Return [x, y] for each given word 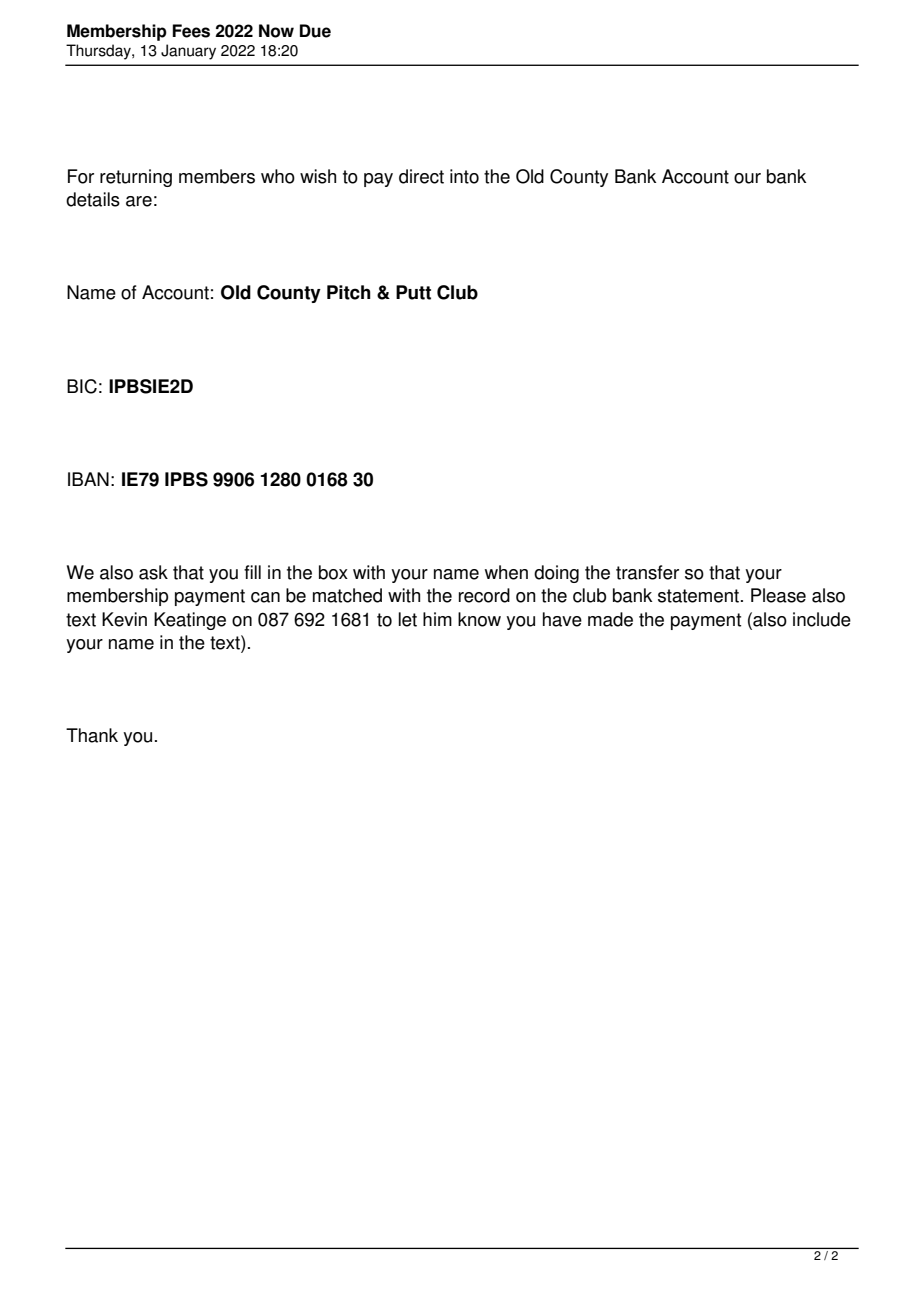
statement [698, 596]
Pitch [349, 292]
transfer [647, 572]
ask [153, 572]
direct [421, 176]
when [506, 572]
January [188, 52]
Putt [413, 292]
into [464, 176]
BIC [82, 386]
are [139, 201]
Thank [92, 735]
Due [315, 31]
